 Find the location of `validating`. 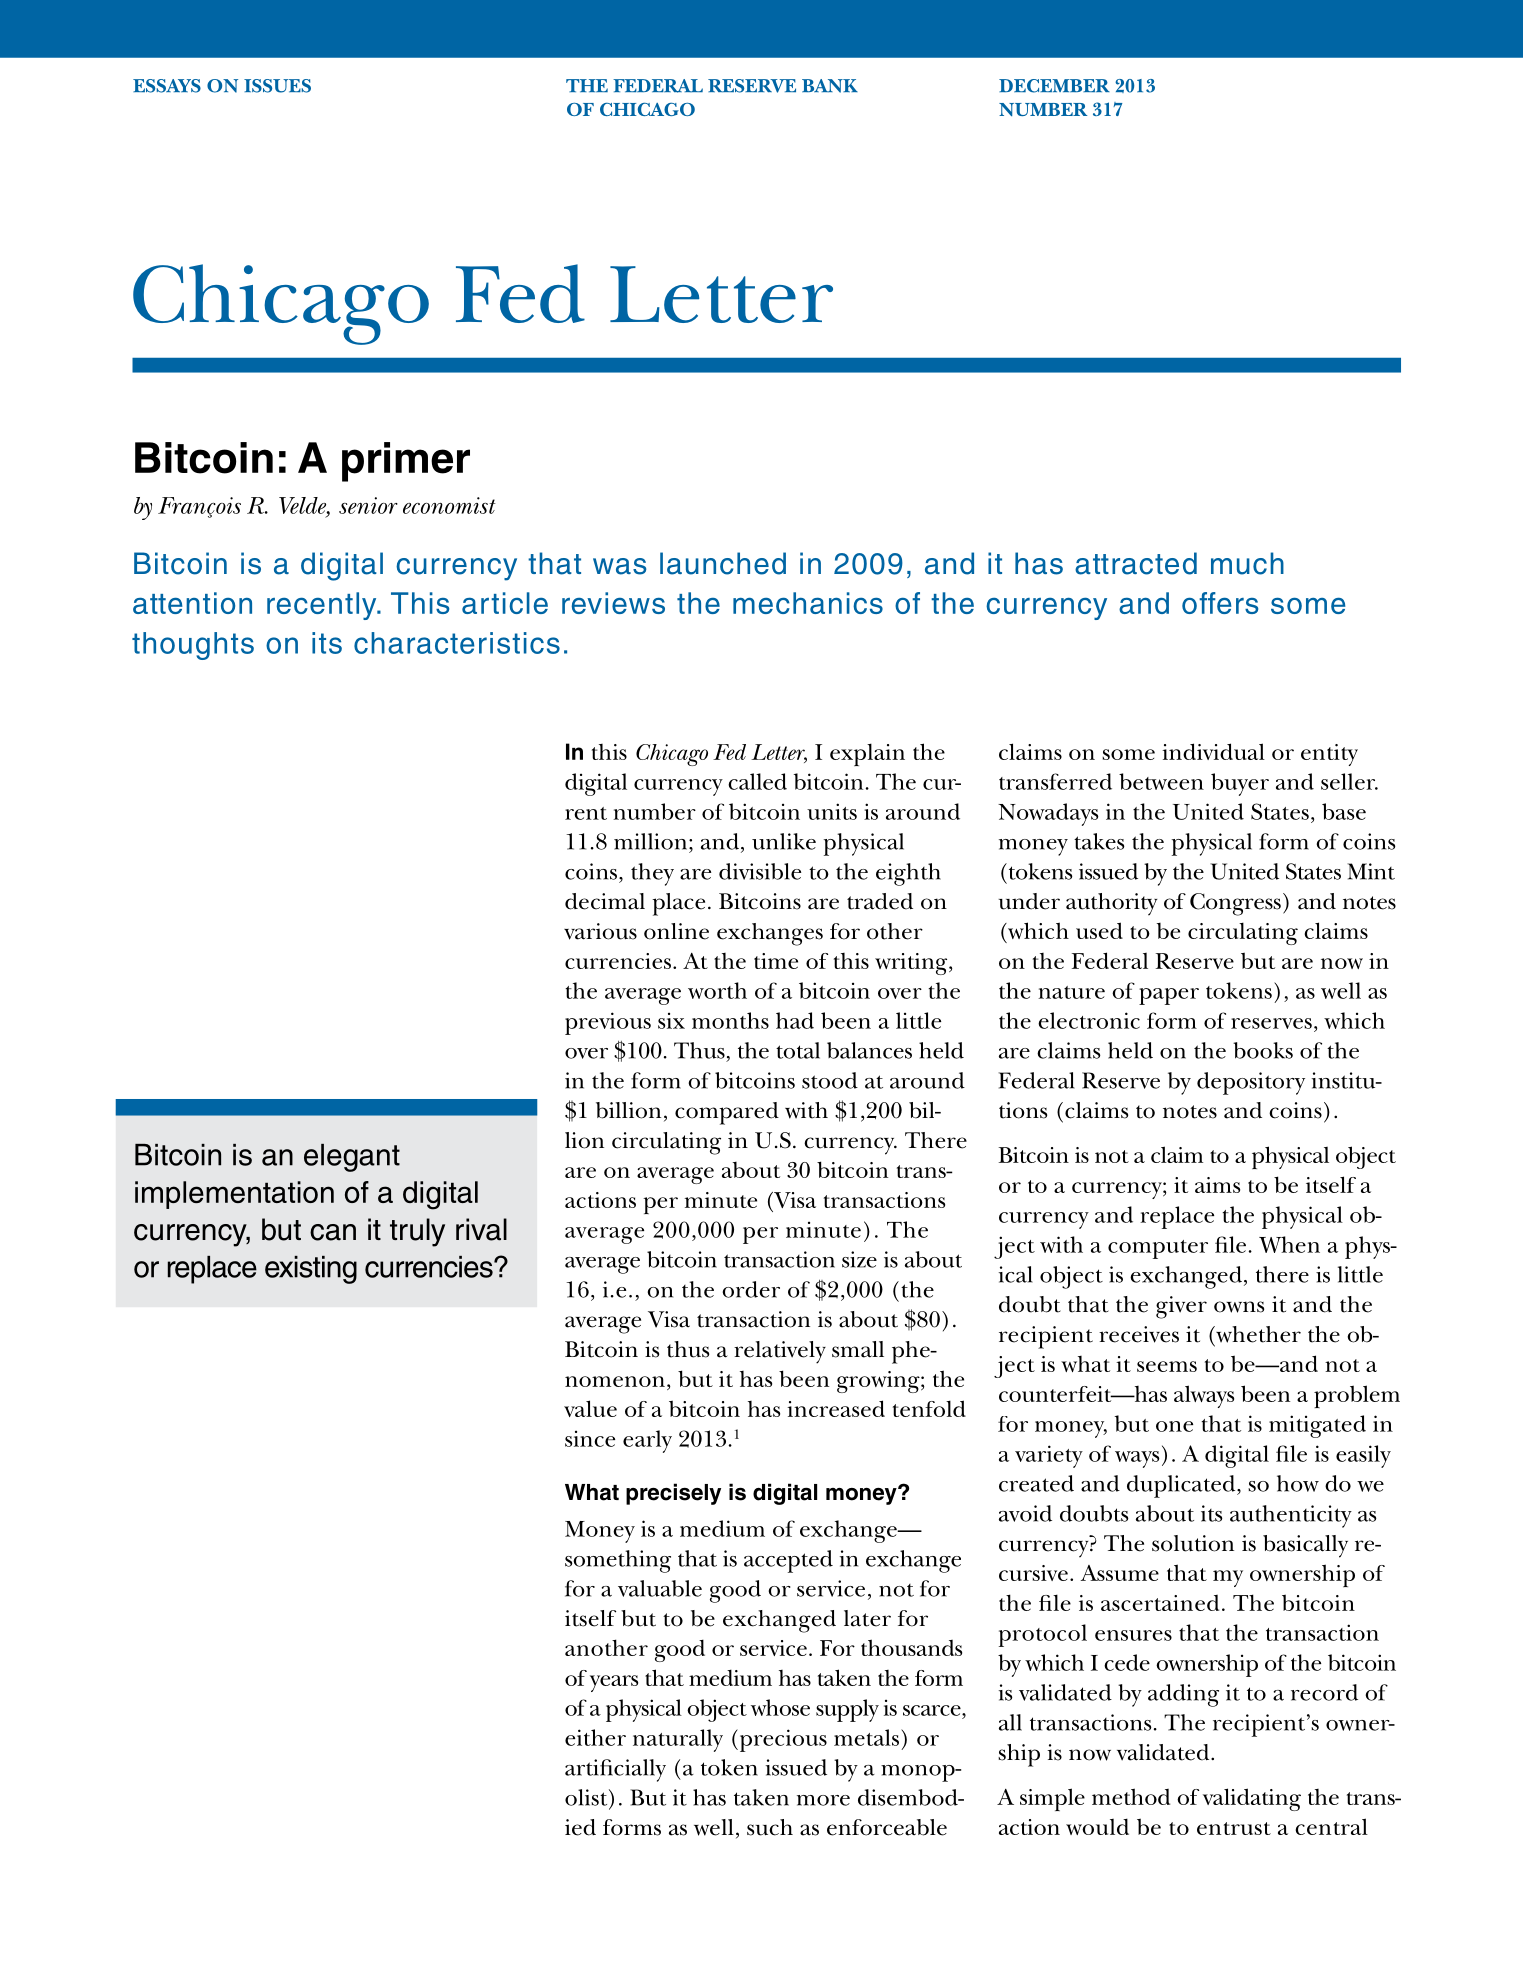

validating is located at coordinates (1252, 1799).
